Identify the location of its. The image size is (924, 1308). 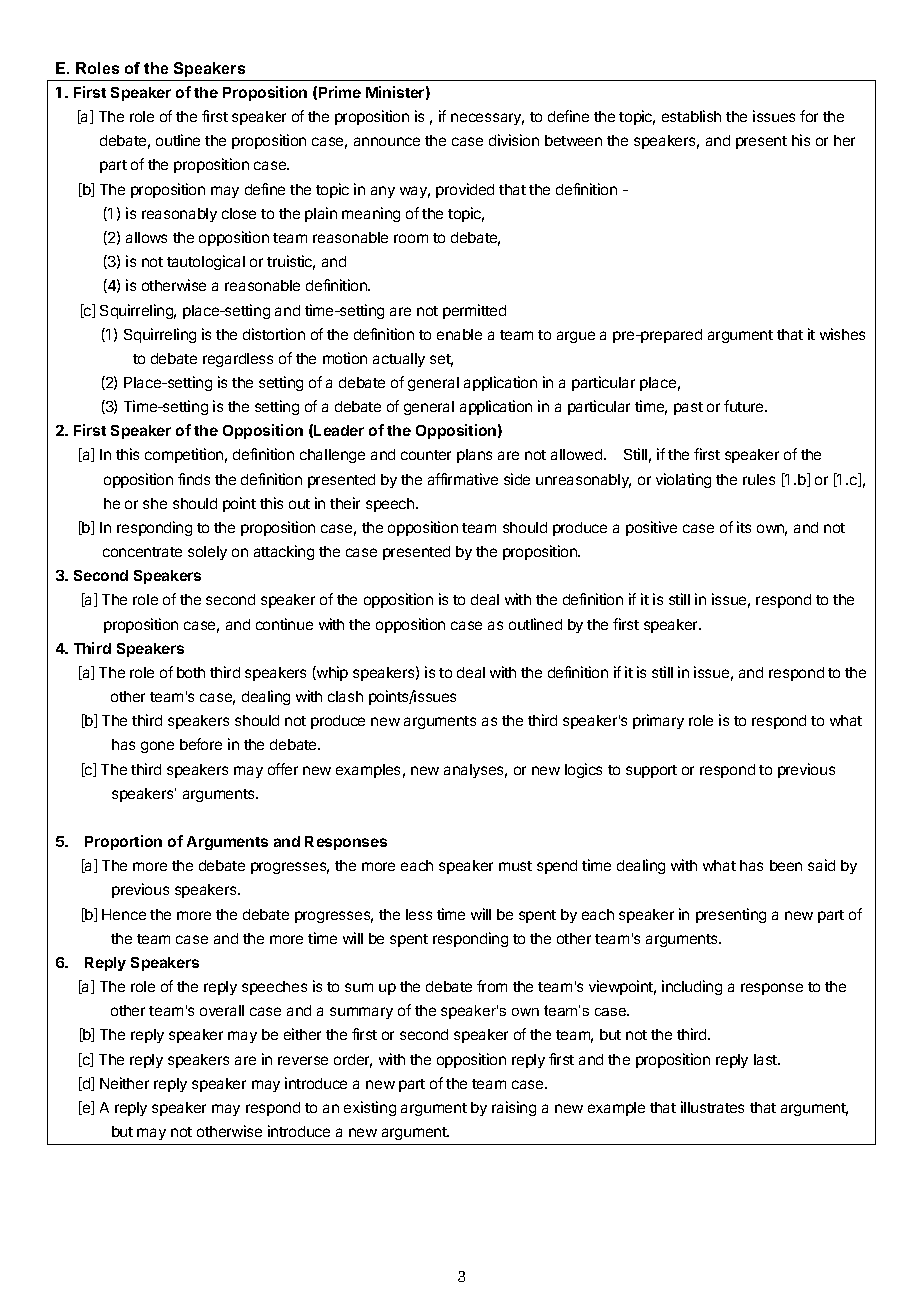
(744, 527).
